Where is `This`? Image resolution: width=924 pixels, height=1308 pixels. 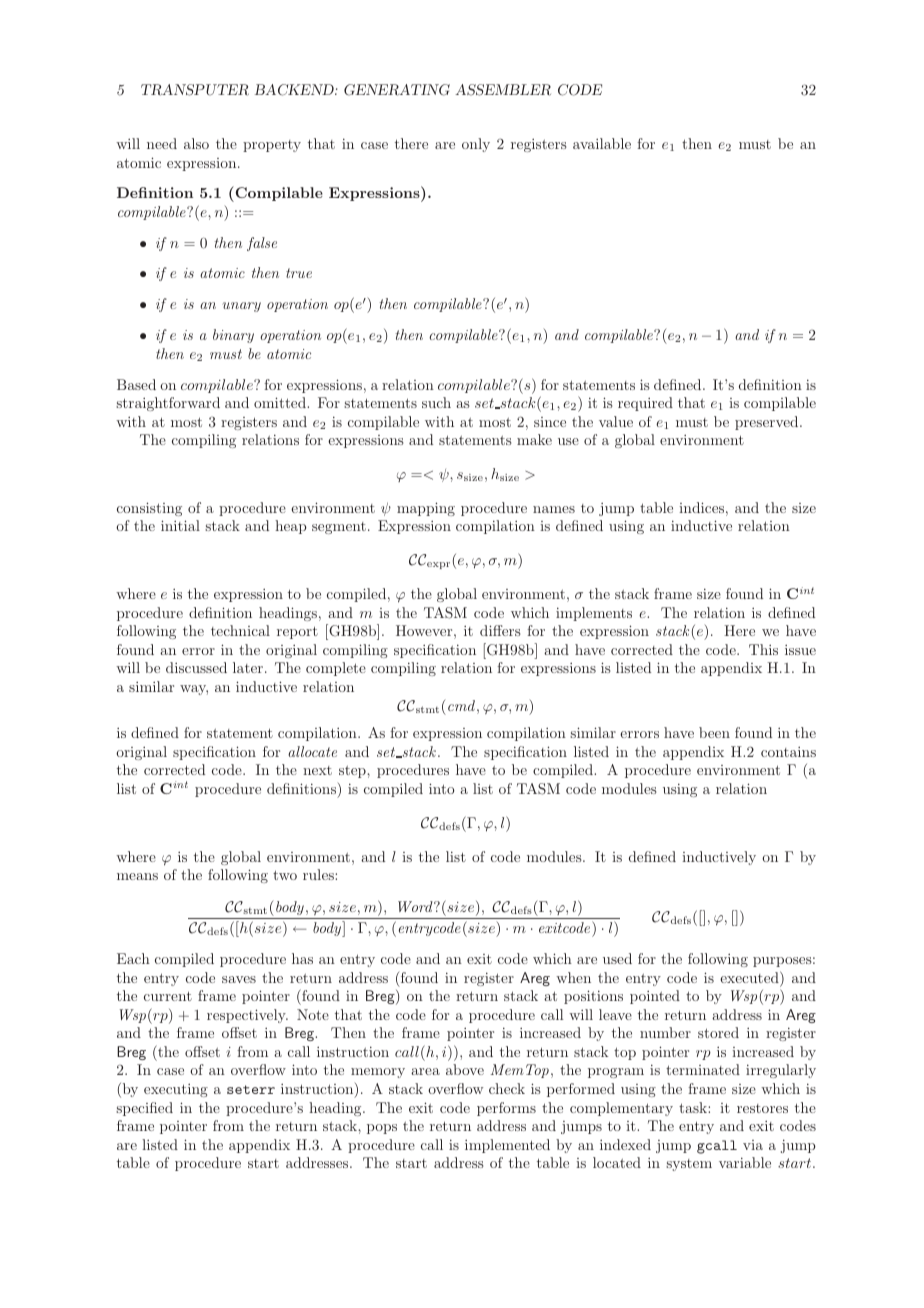 This is located at coordinates (763, 649).
